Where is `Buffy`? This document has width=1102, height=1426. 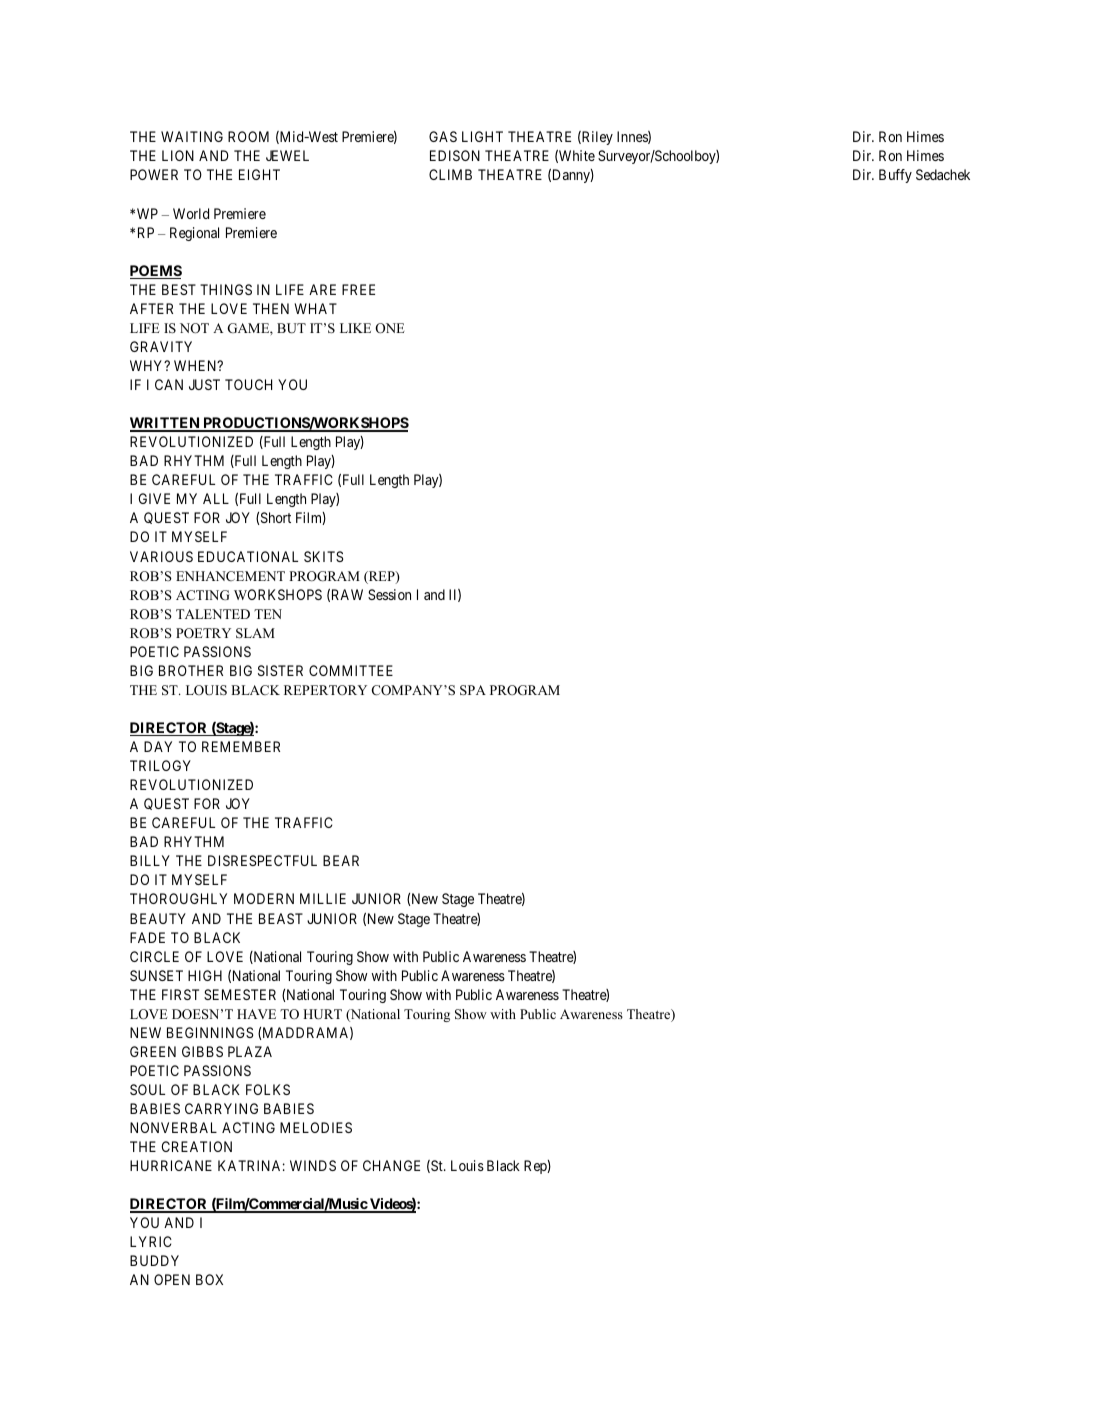
Buffy is located at coordinates (895, 176).
